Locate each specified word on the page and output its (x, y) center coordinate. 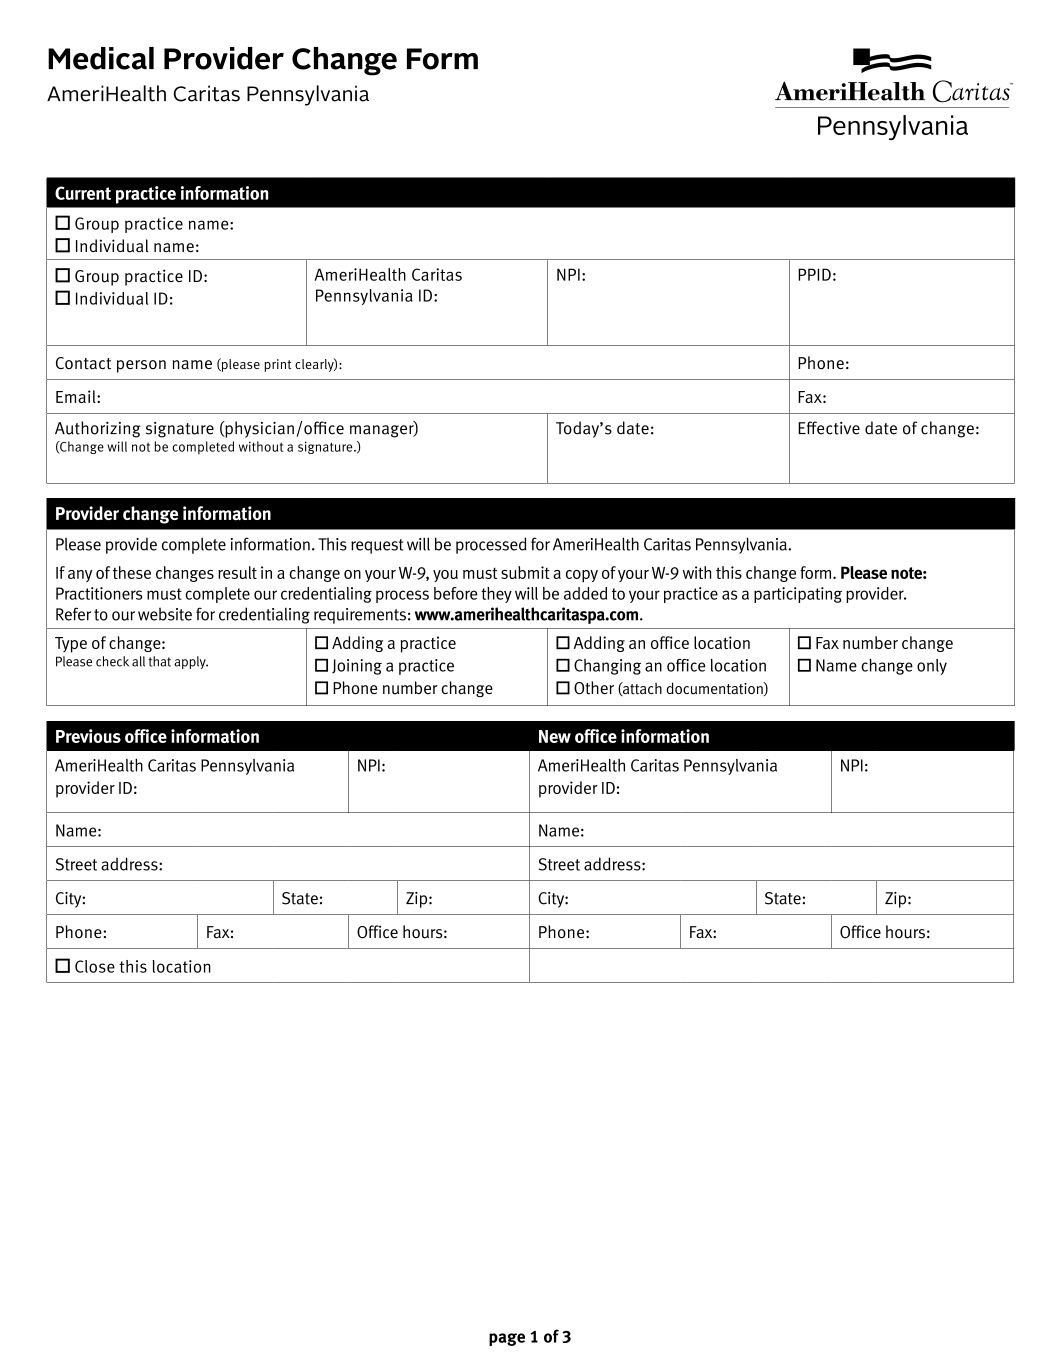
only (932, 667)
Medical (101, 58)
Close (95, 966)
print (278, 365)
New (555, 736)
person (141, 366)
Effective (829, 428)
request (377, 546)
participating (798, 595)
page (507, 1339)
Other (594, 688)
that (159, 661)
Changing (607, 667)
